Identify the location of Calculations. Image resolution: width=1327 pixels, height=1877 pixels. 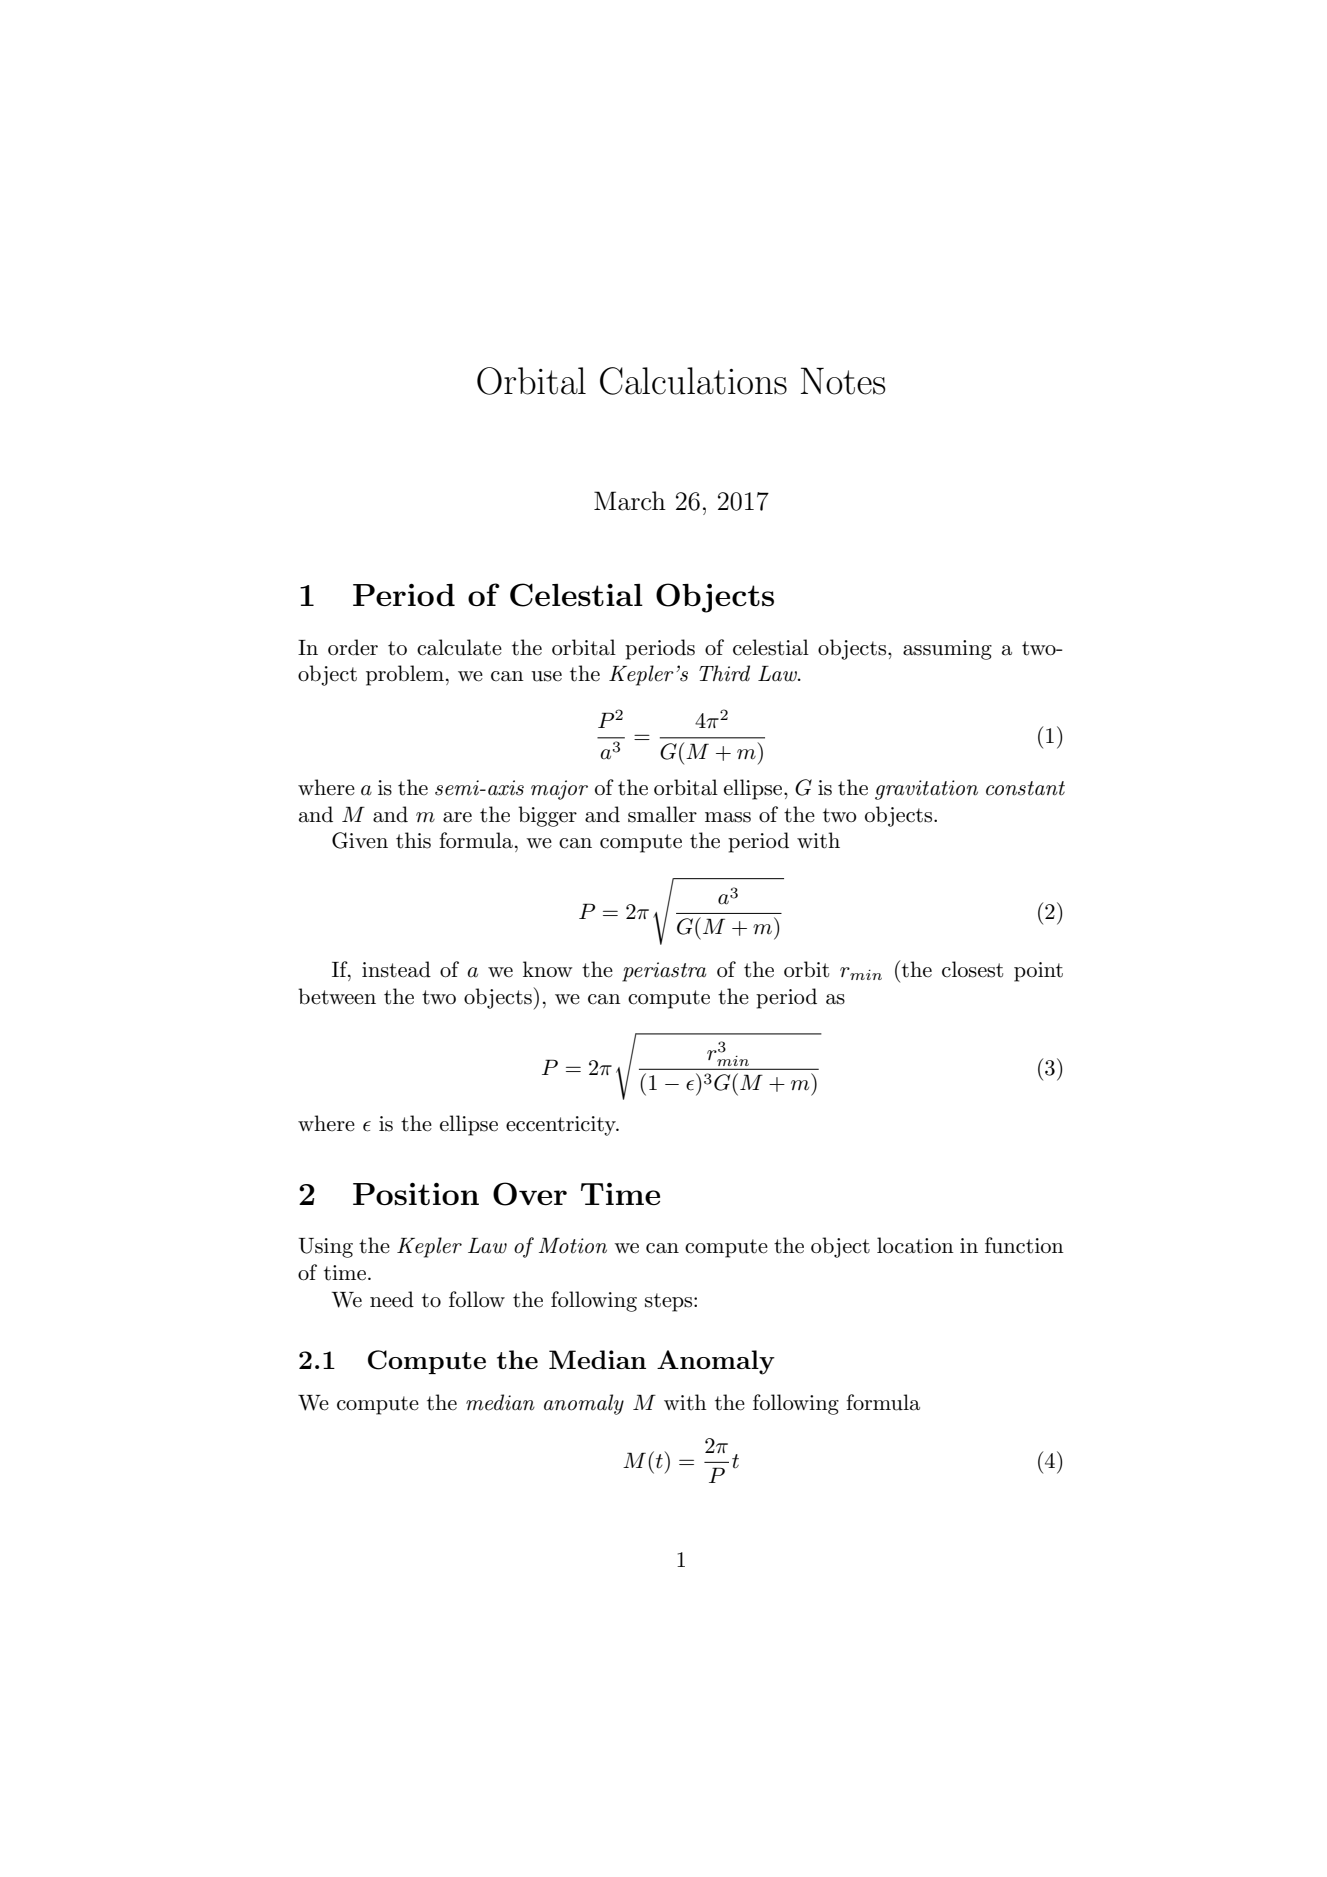
(693, 381).
